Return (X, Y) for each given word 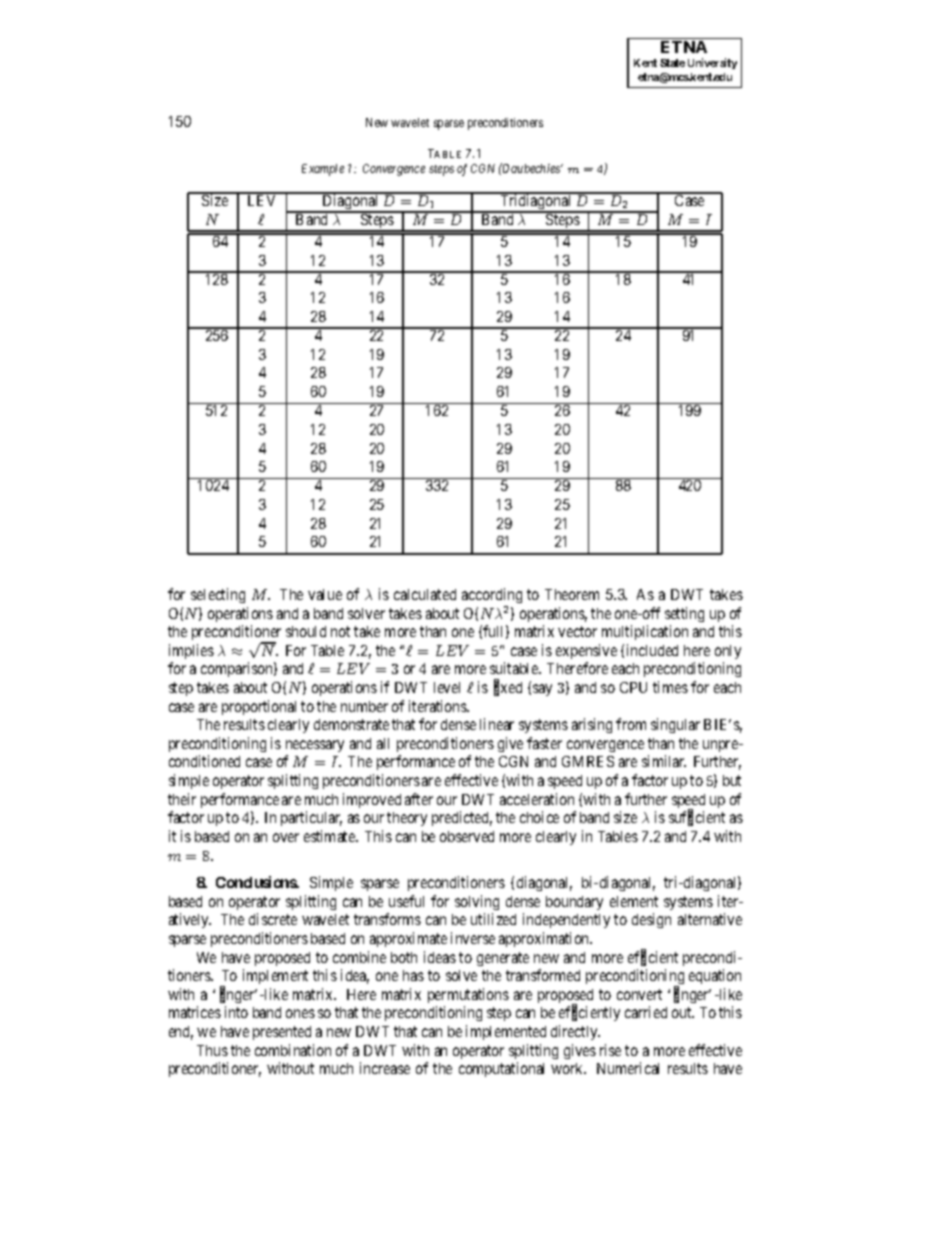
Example (323, 170)
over (286, 837)
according (492, 595)
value (325, 594)
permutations (468, 995)
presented (282, 1033)
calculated (425, 594)
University (712, 63)
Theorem (572, 594)
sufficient (697, 818)
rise (610, 1050)
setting (684, 614)
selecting (218, 595)
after (419, 799)
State (672, 63)
